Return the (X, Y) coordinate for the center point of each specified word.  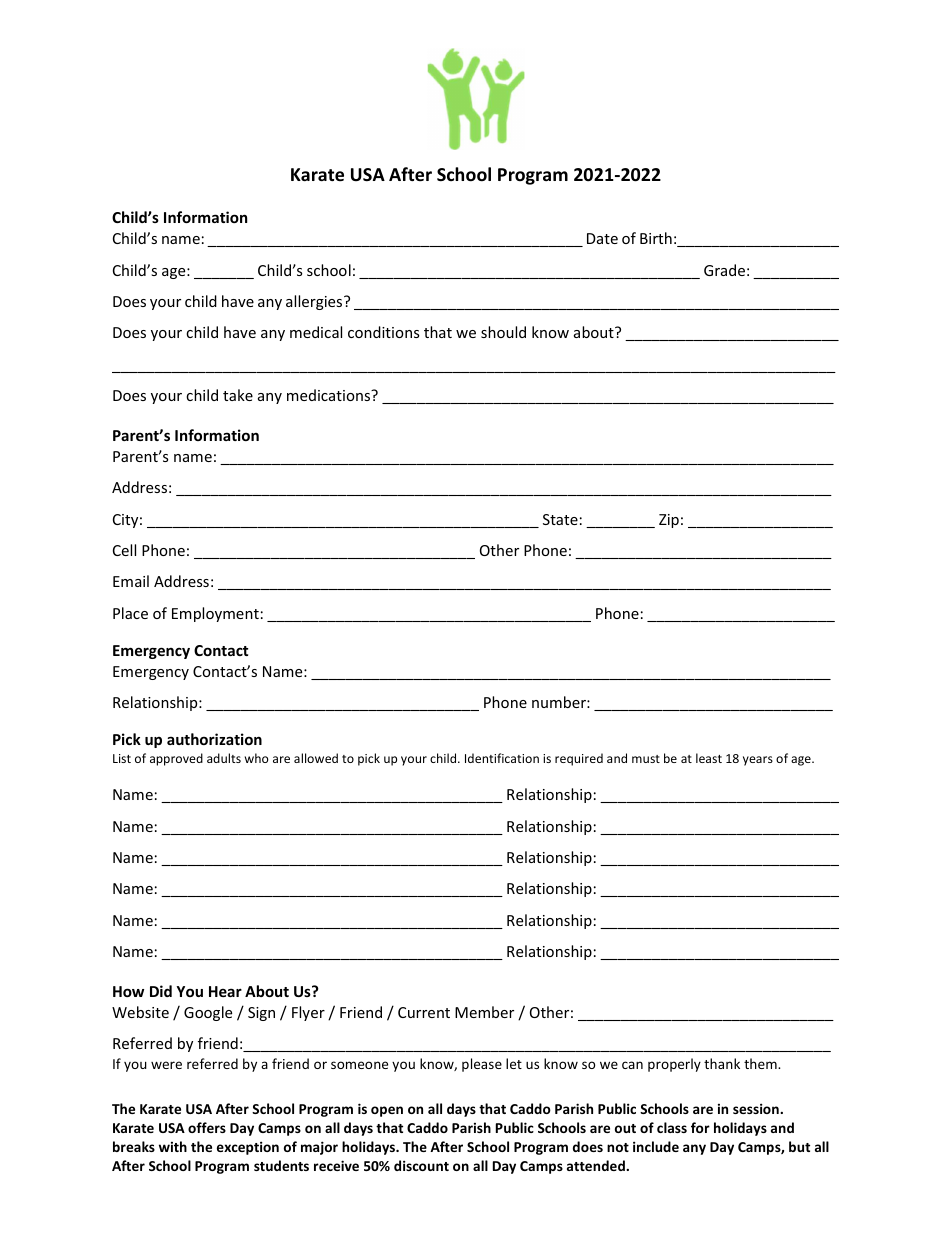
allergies (315, 302)
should (503, 332)
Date (602, 238)
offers (207, 1127)
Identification (502, 758)
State (560, 519)
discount (421, 1165)
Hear (225, 991)
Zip (669, 521)
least (709, 758)
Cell (124, 550)
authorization (214, 739)
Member (484, 1012)
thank (722, 1063)
